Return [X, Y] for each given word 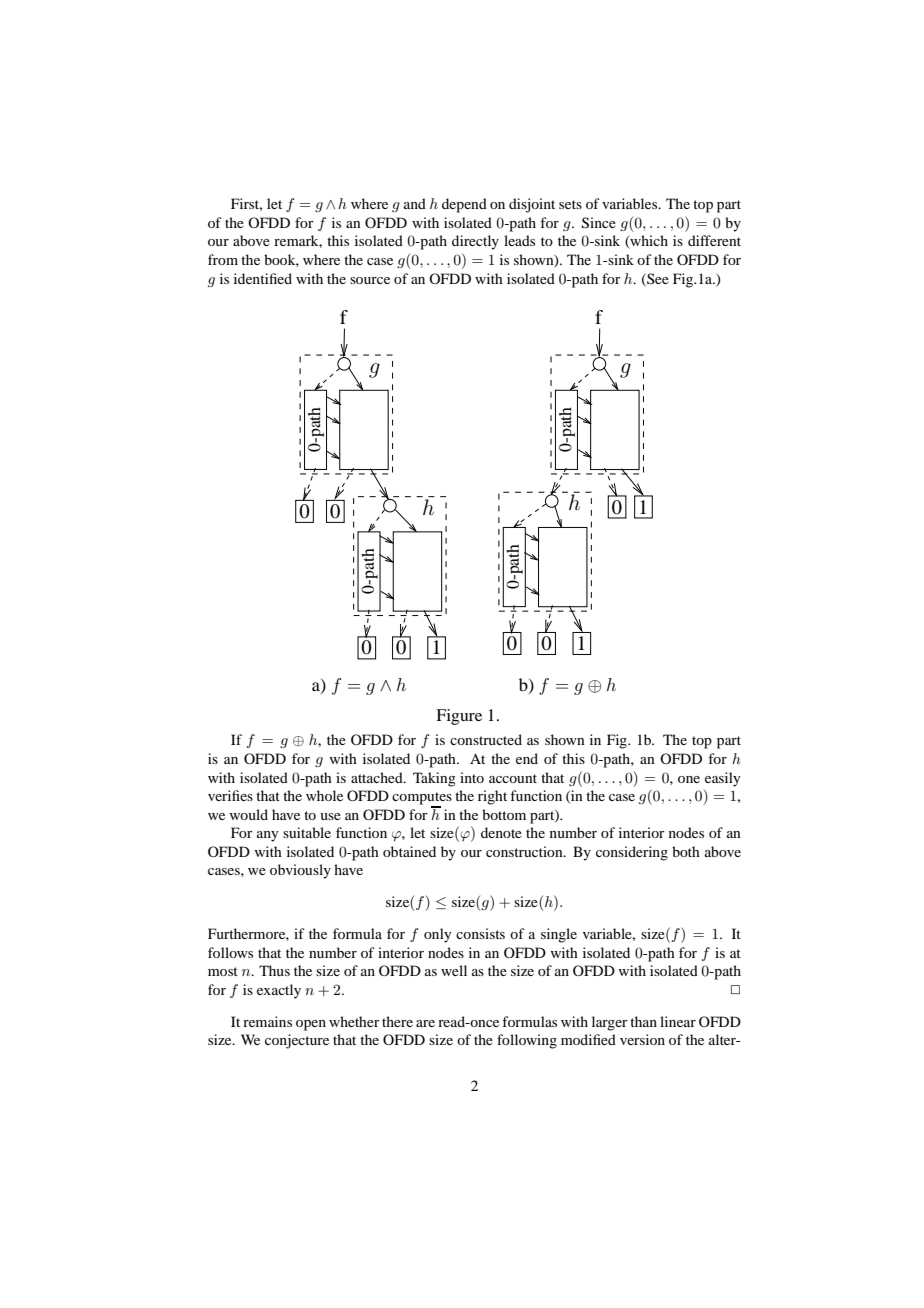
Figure [459, 717]
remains [267, 1021]
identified [263, 278]
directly [475, 242]
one [689, 779]
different [714, 240]
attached [378, 777]
